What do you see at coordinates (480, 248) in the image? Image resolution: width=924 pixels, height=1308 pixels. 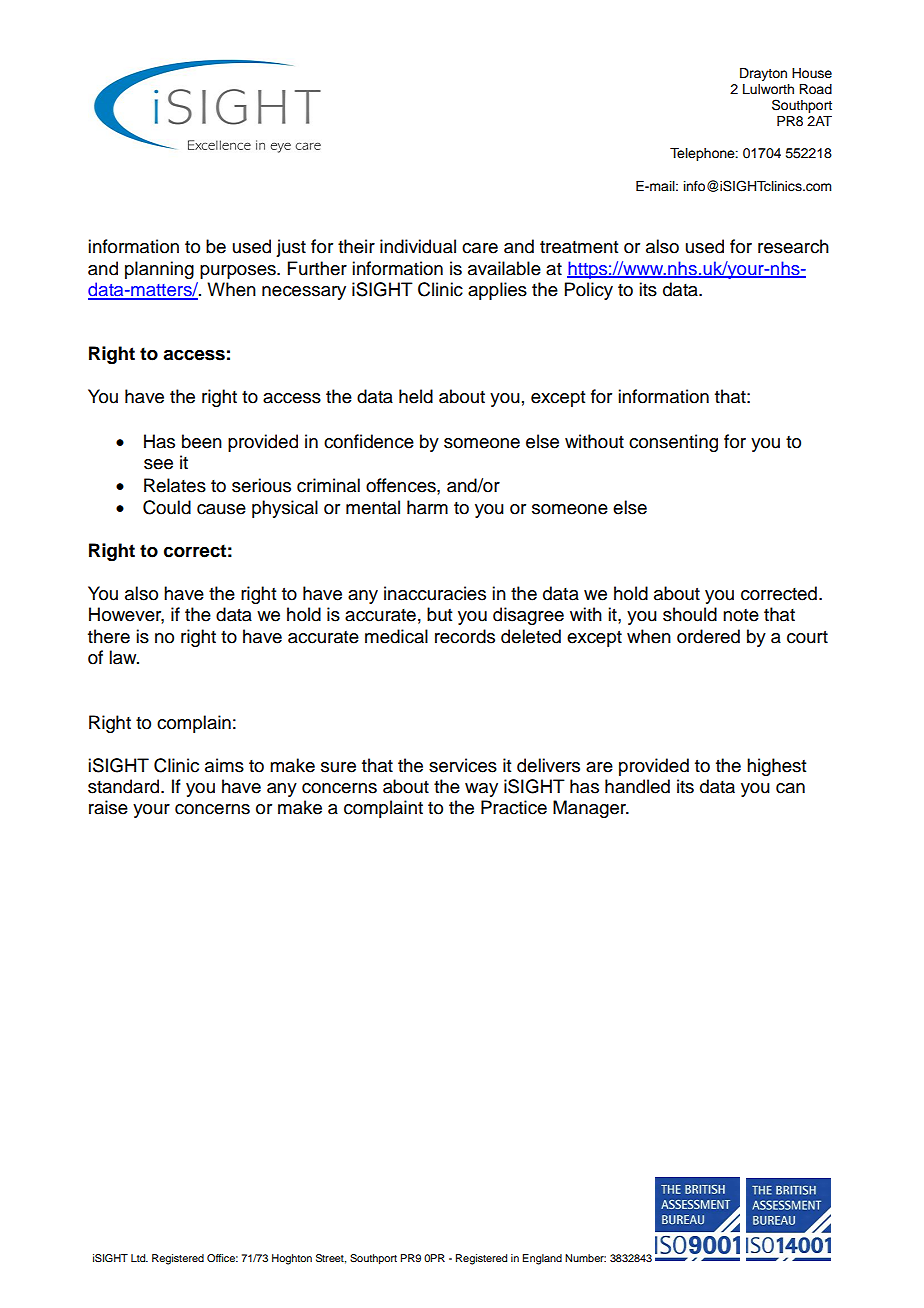 I see `care` at bounding box center [480, 248].
